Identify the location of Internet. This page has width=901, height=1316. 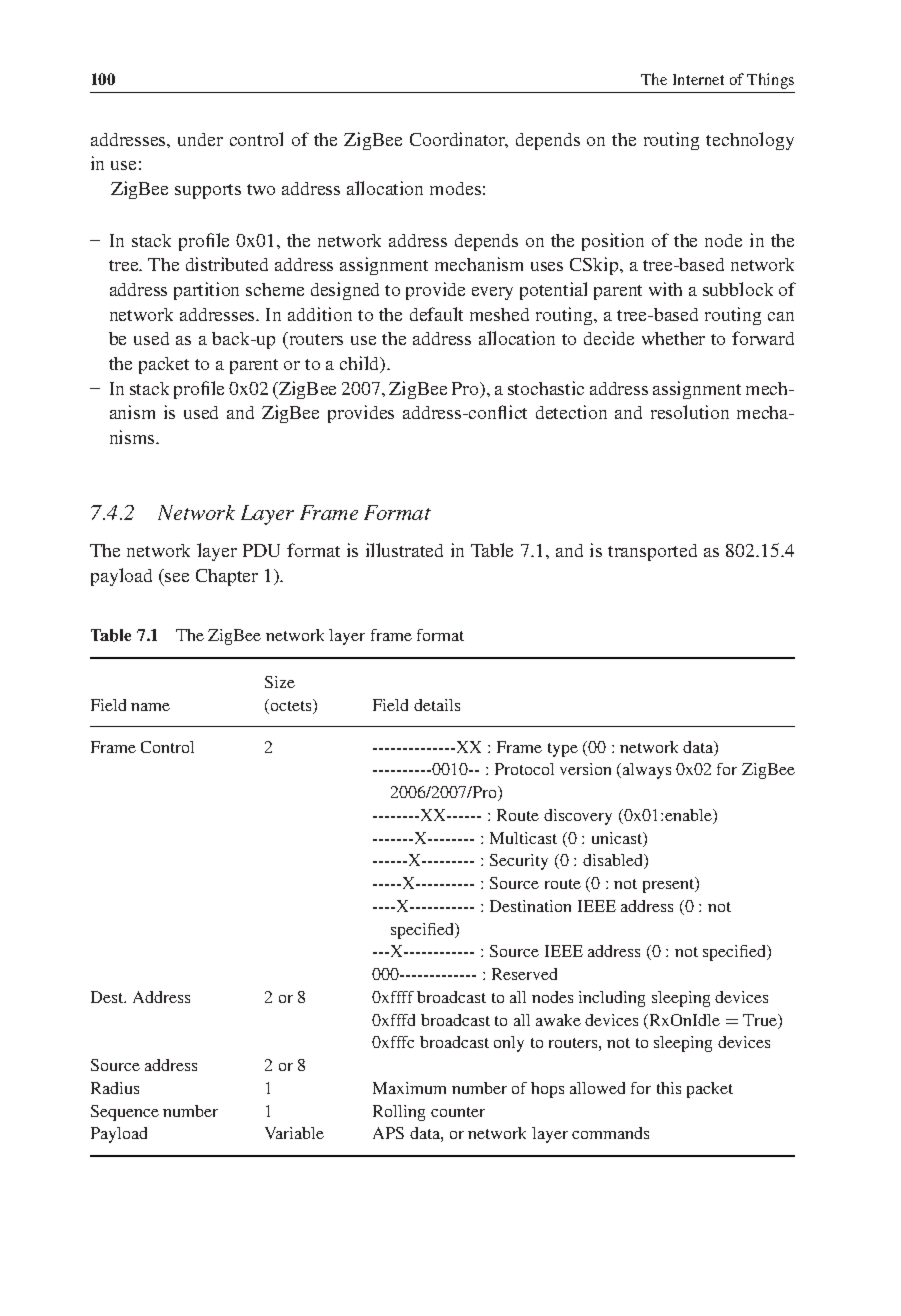
(698, 79).
